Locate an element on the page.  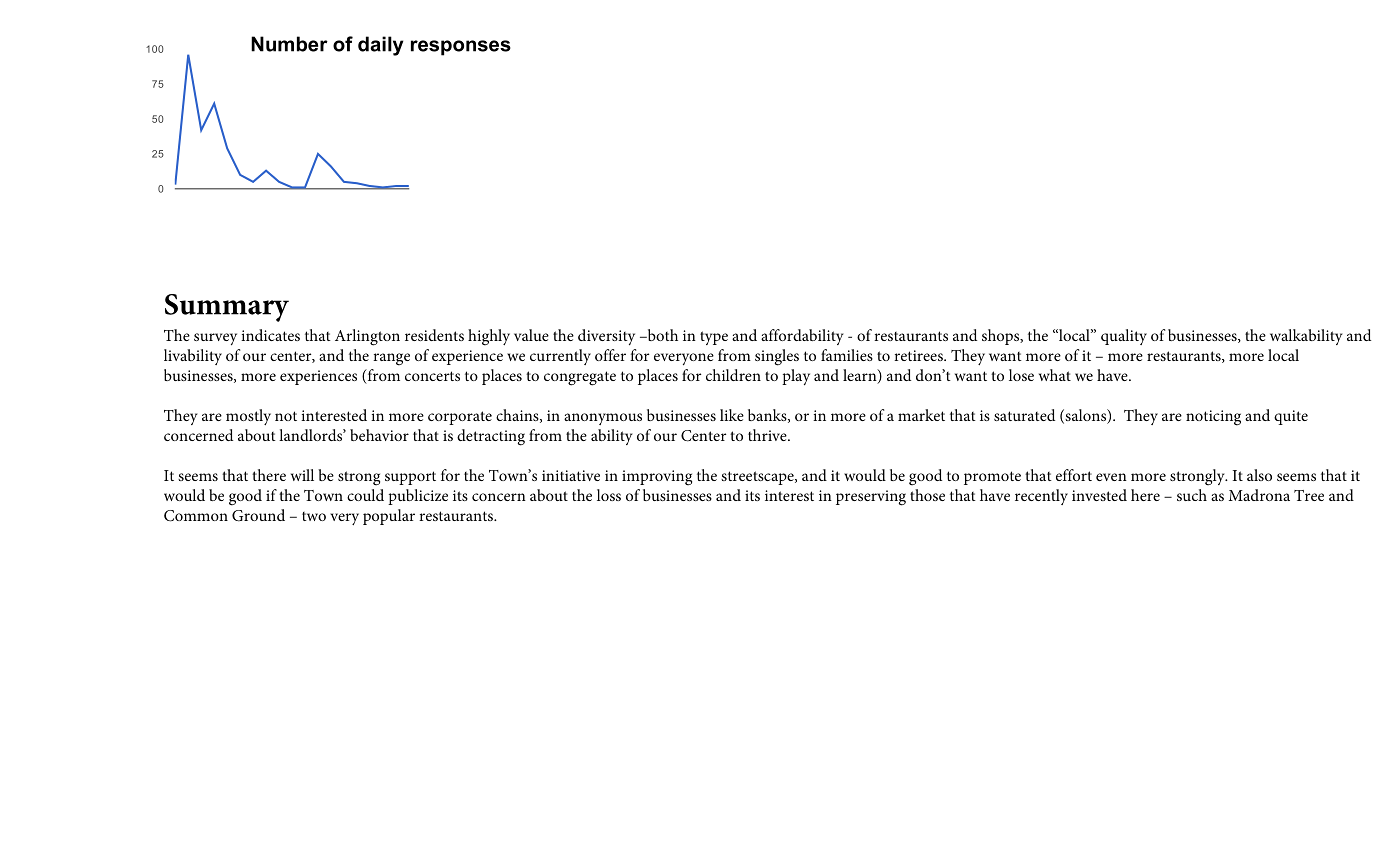
could is located at coordinates (365, 495).
